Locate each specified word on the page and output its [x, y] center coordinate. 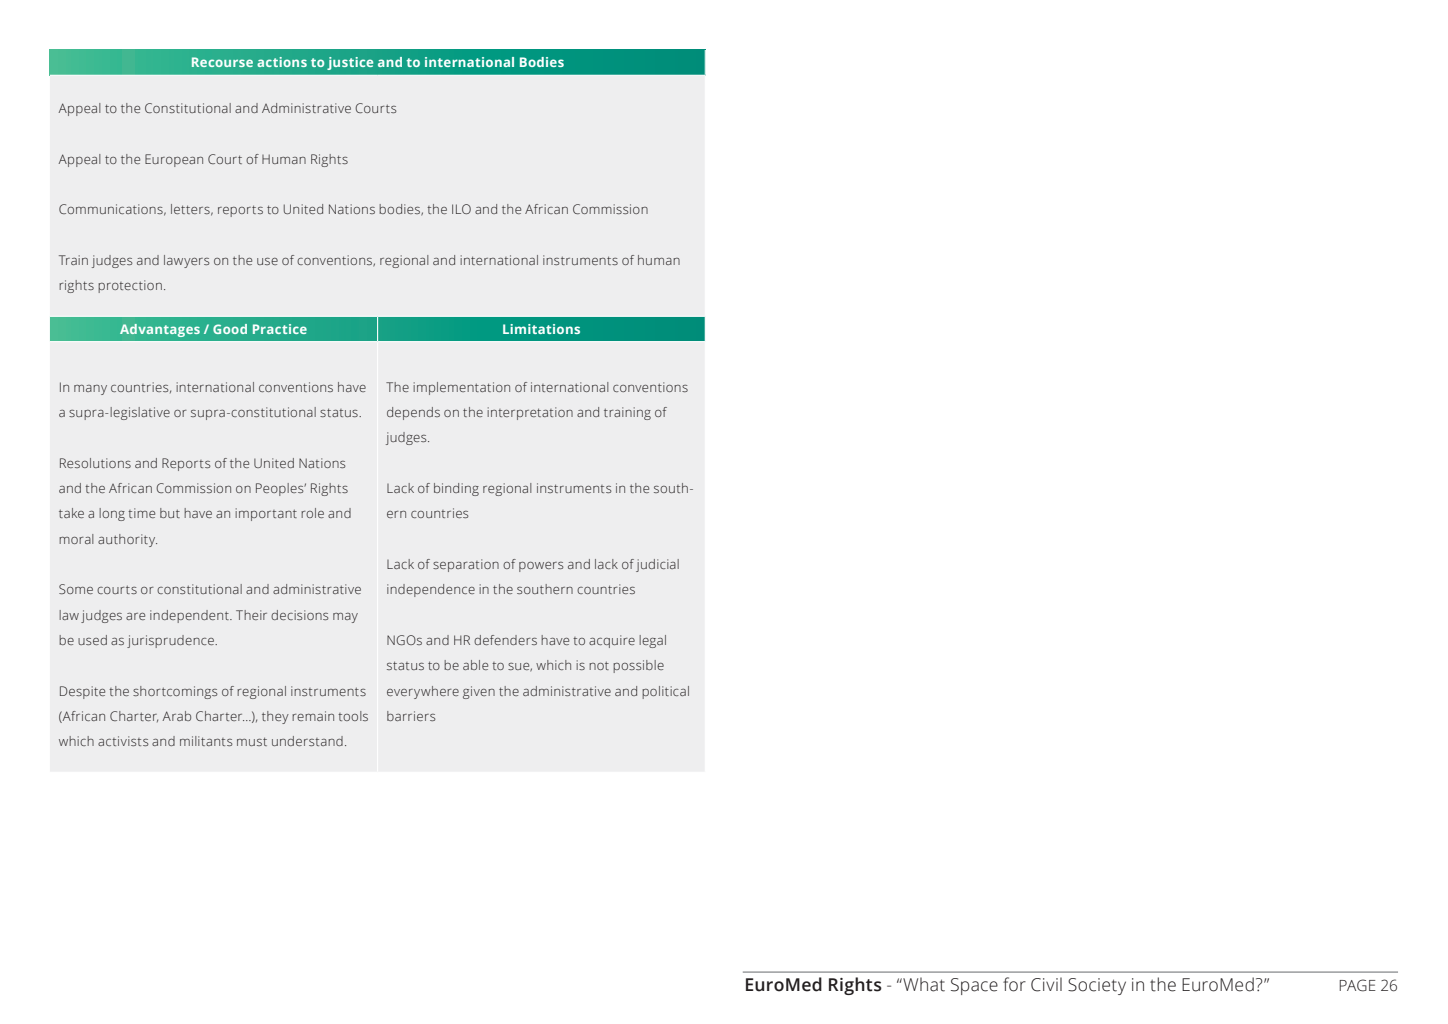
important [266, 514]
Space [974, 986]
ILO [461, 209]
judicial [657, 565]
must [252, 741]
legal [652, 641]
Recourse [222, 62]
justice [350, 63]
